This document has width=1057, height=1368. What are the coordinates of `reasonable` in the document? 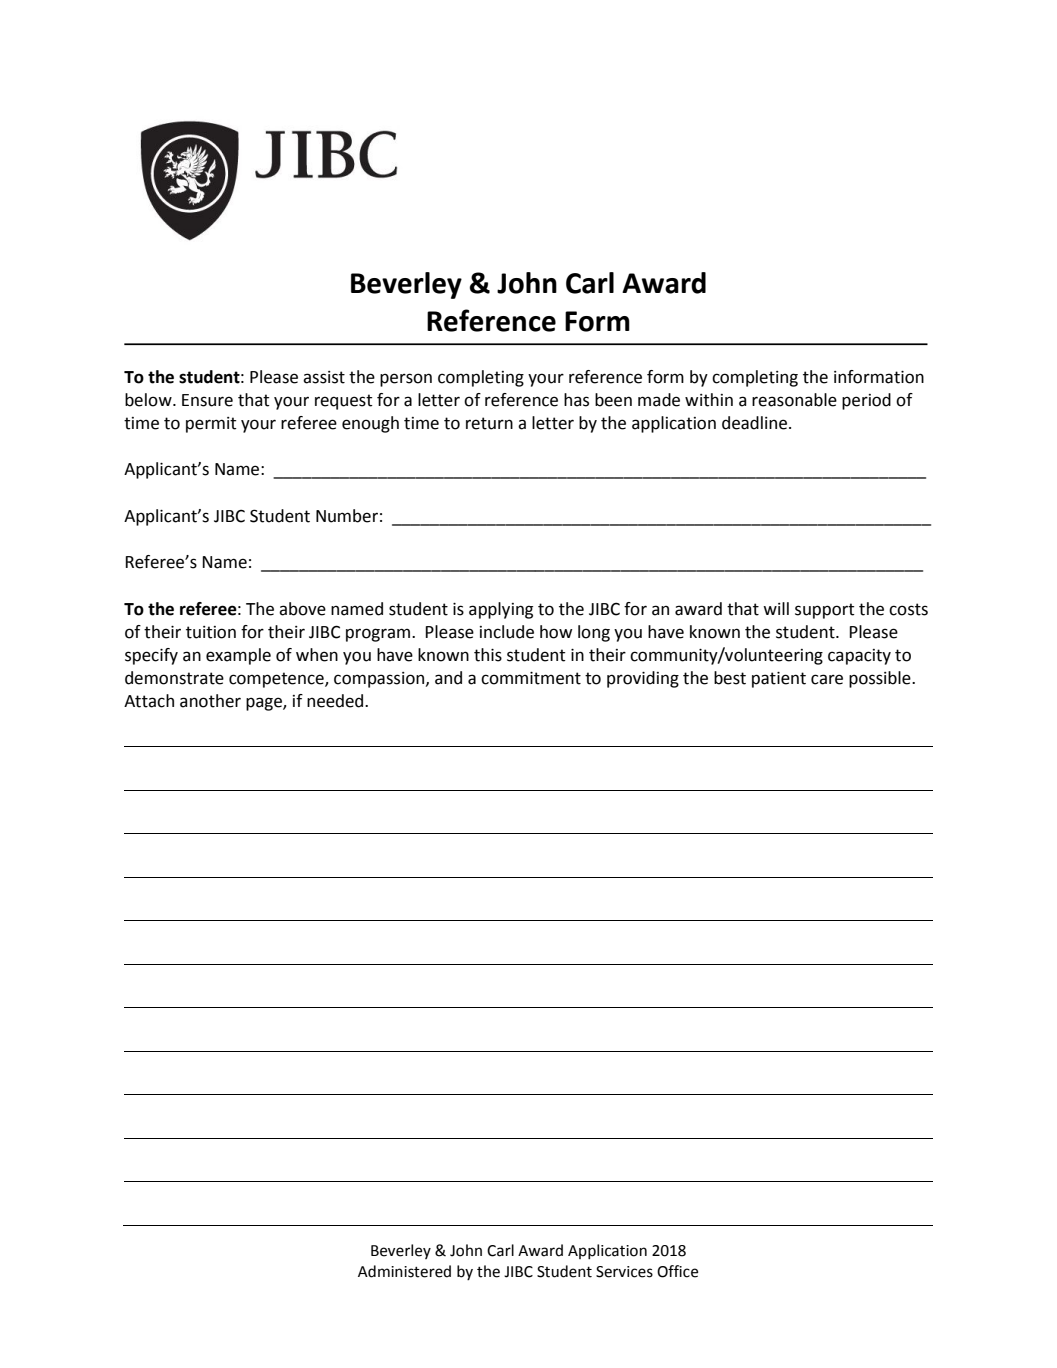 It's located at (794, 400).
